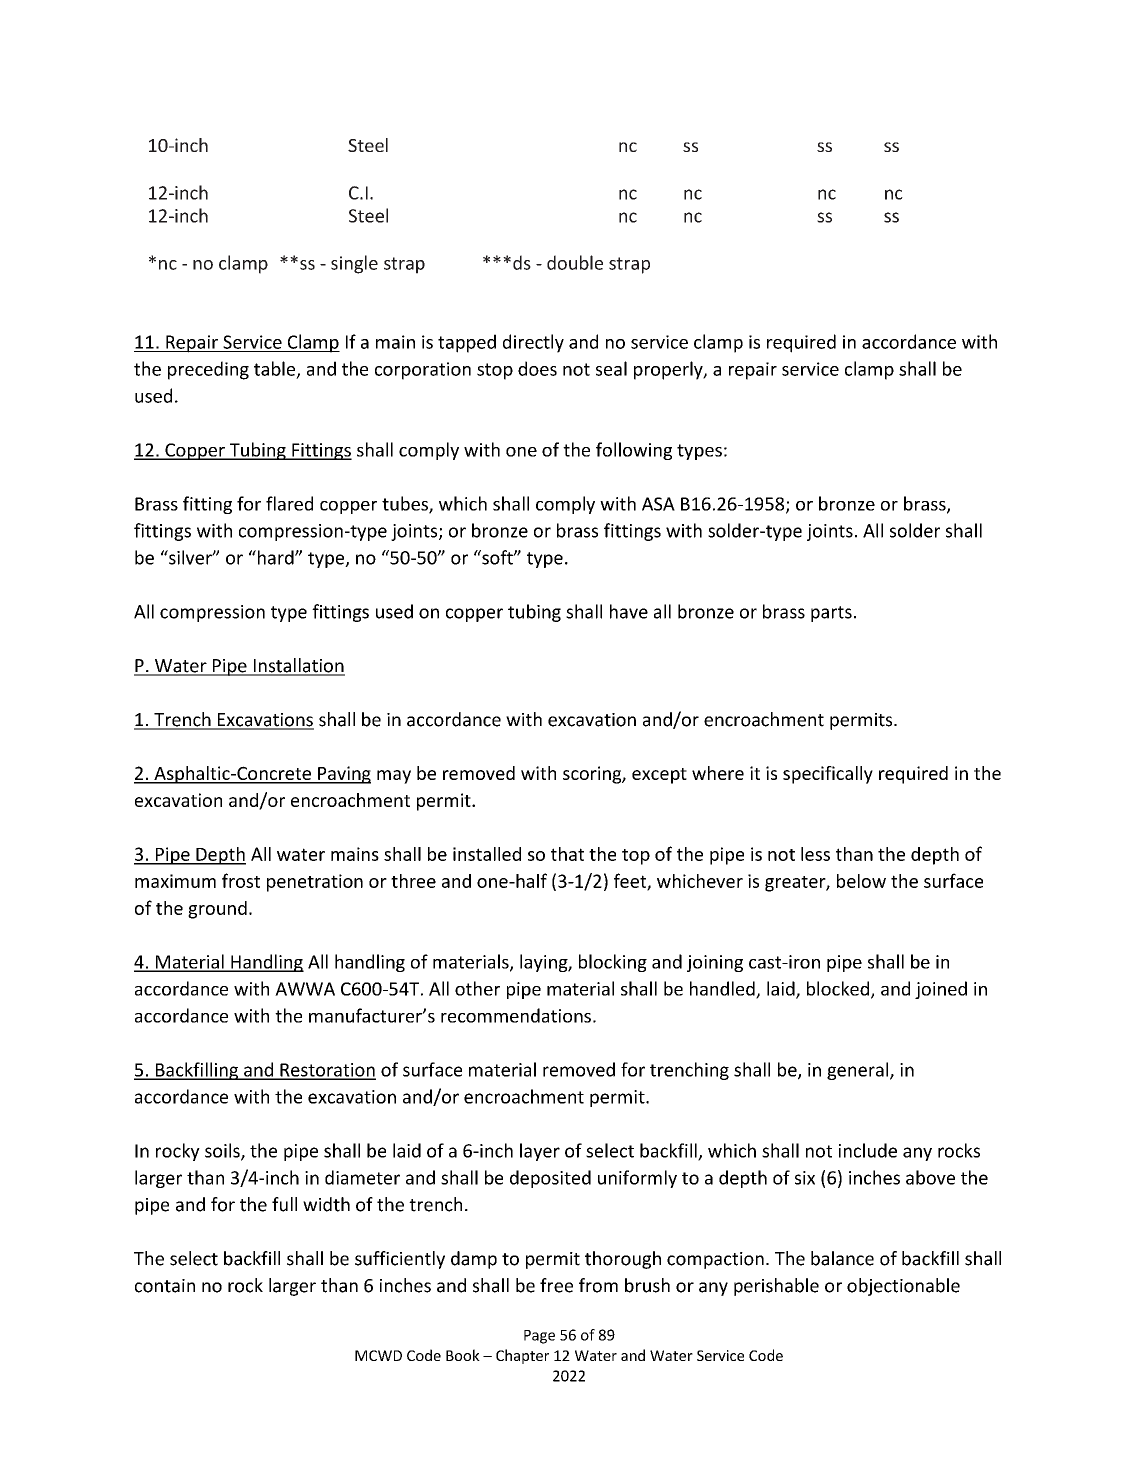 This screenshot has width=1138, height=1473. What do you see at coordinates (828, 775) in the screenshot?
I see `specifically` at bounding box center [828, 775].
